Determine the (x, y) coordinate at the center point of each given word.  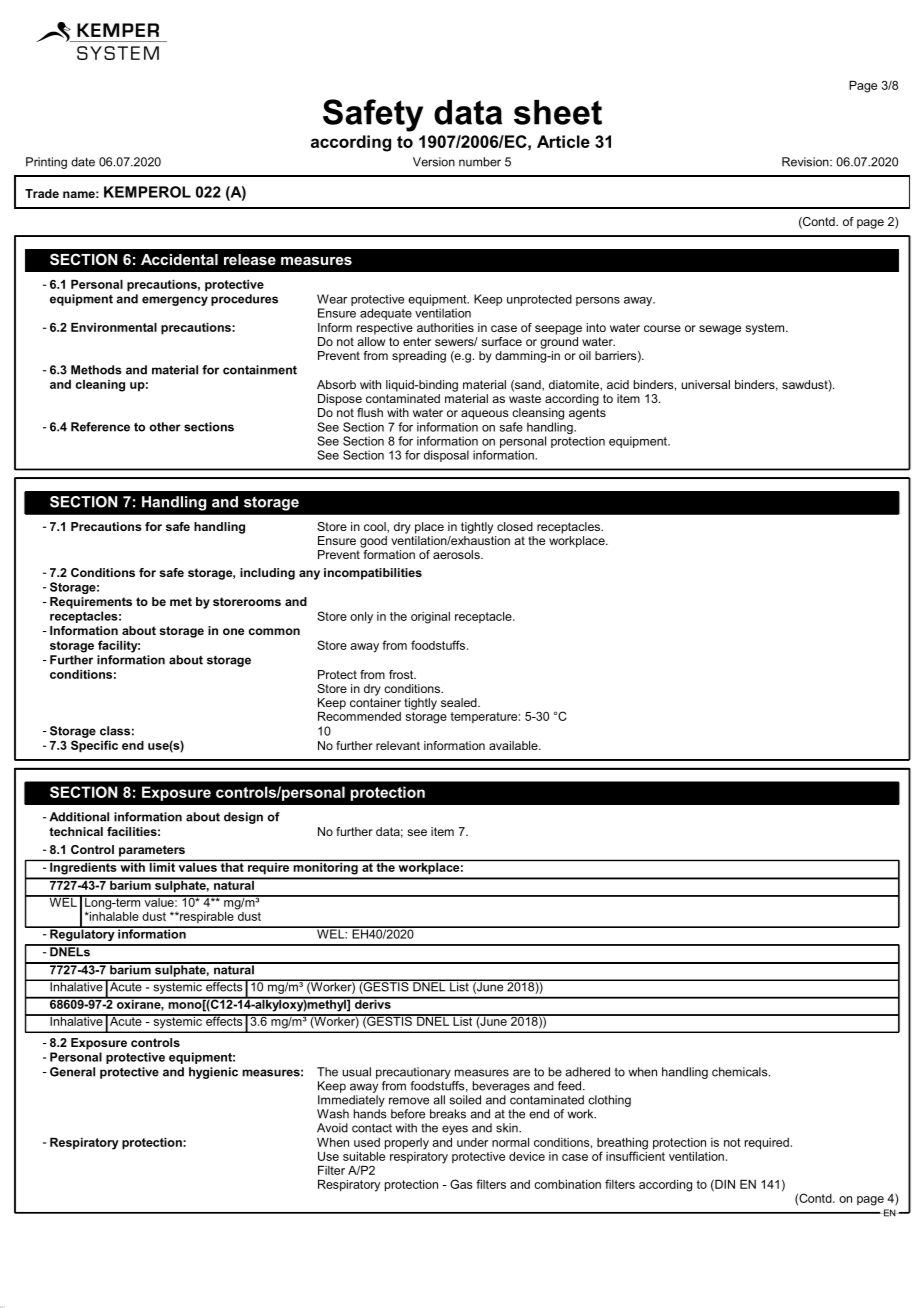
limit (162, 866)
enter (417, 341)
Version (434, 162)
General (72, 1072)
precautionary (413, 1073)
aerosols (457, 554)
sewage (720, 330)
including (267, 574)
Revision (806, 162)
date (83, 162)
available (514, 745)
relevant (398, 745)
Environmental (114, 327)
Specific (94, 746)
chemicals (741, 1072)
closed (515, 526)
